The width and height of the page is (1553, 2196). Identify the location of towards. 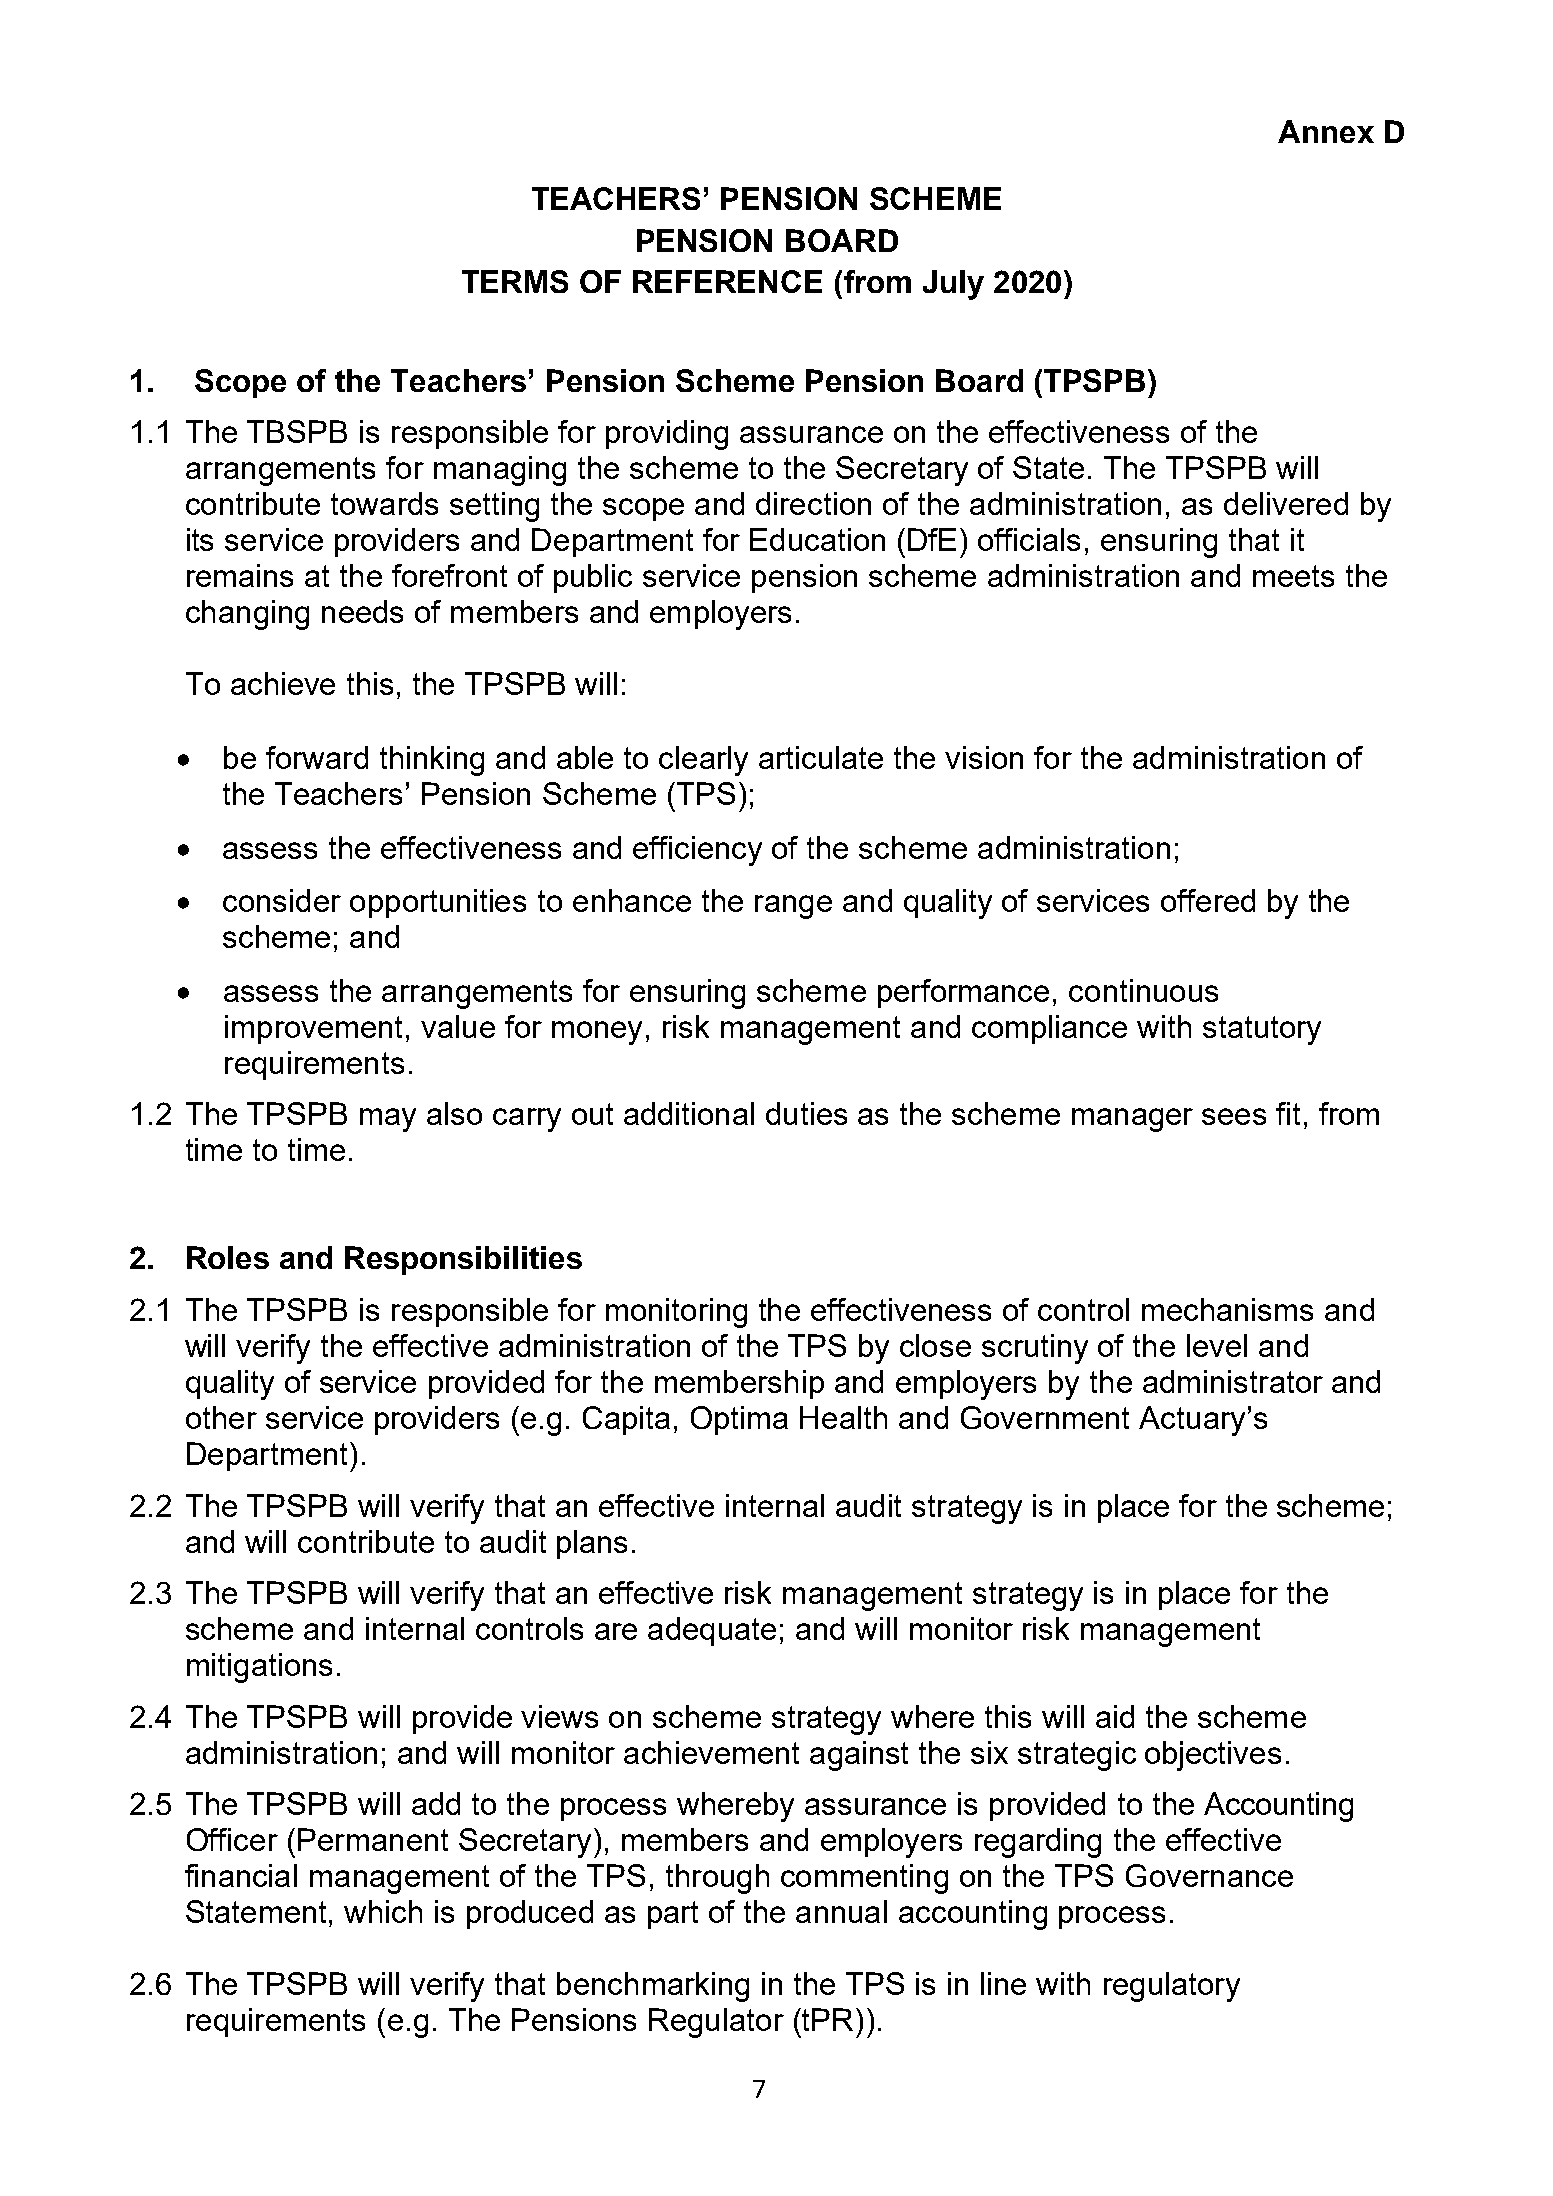
(384, 503).
